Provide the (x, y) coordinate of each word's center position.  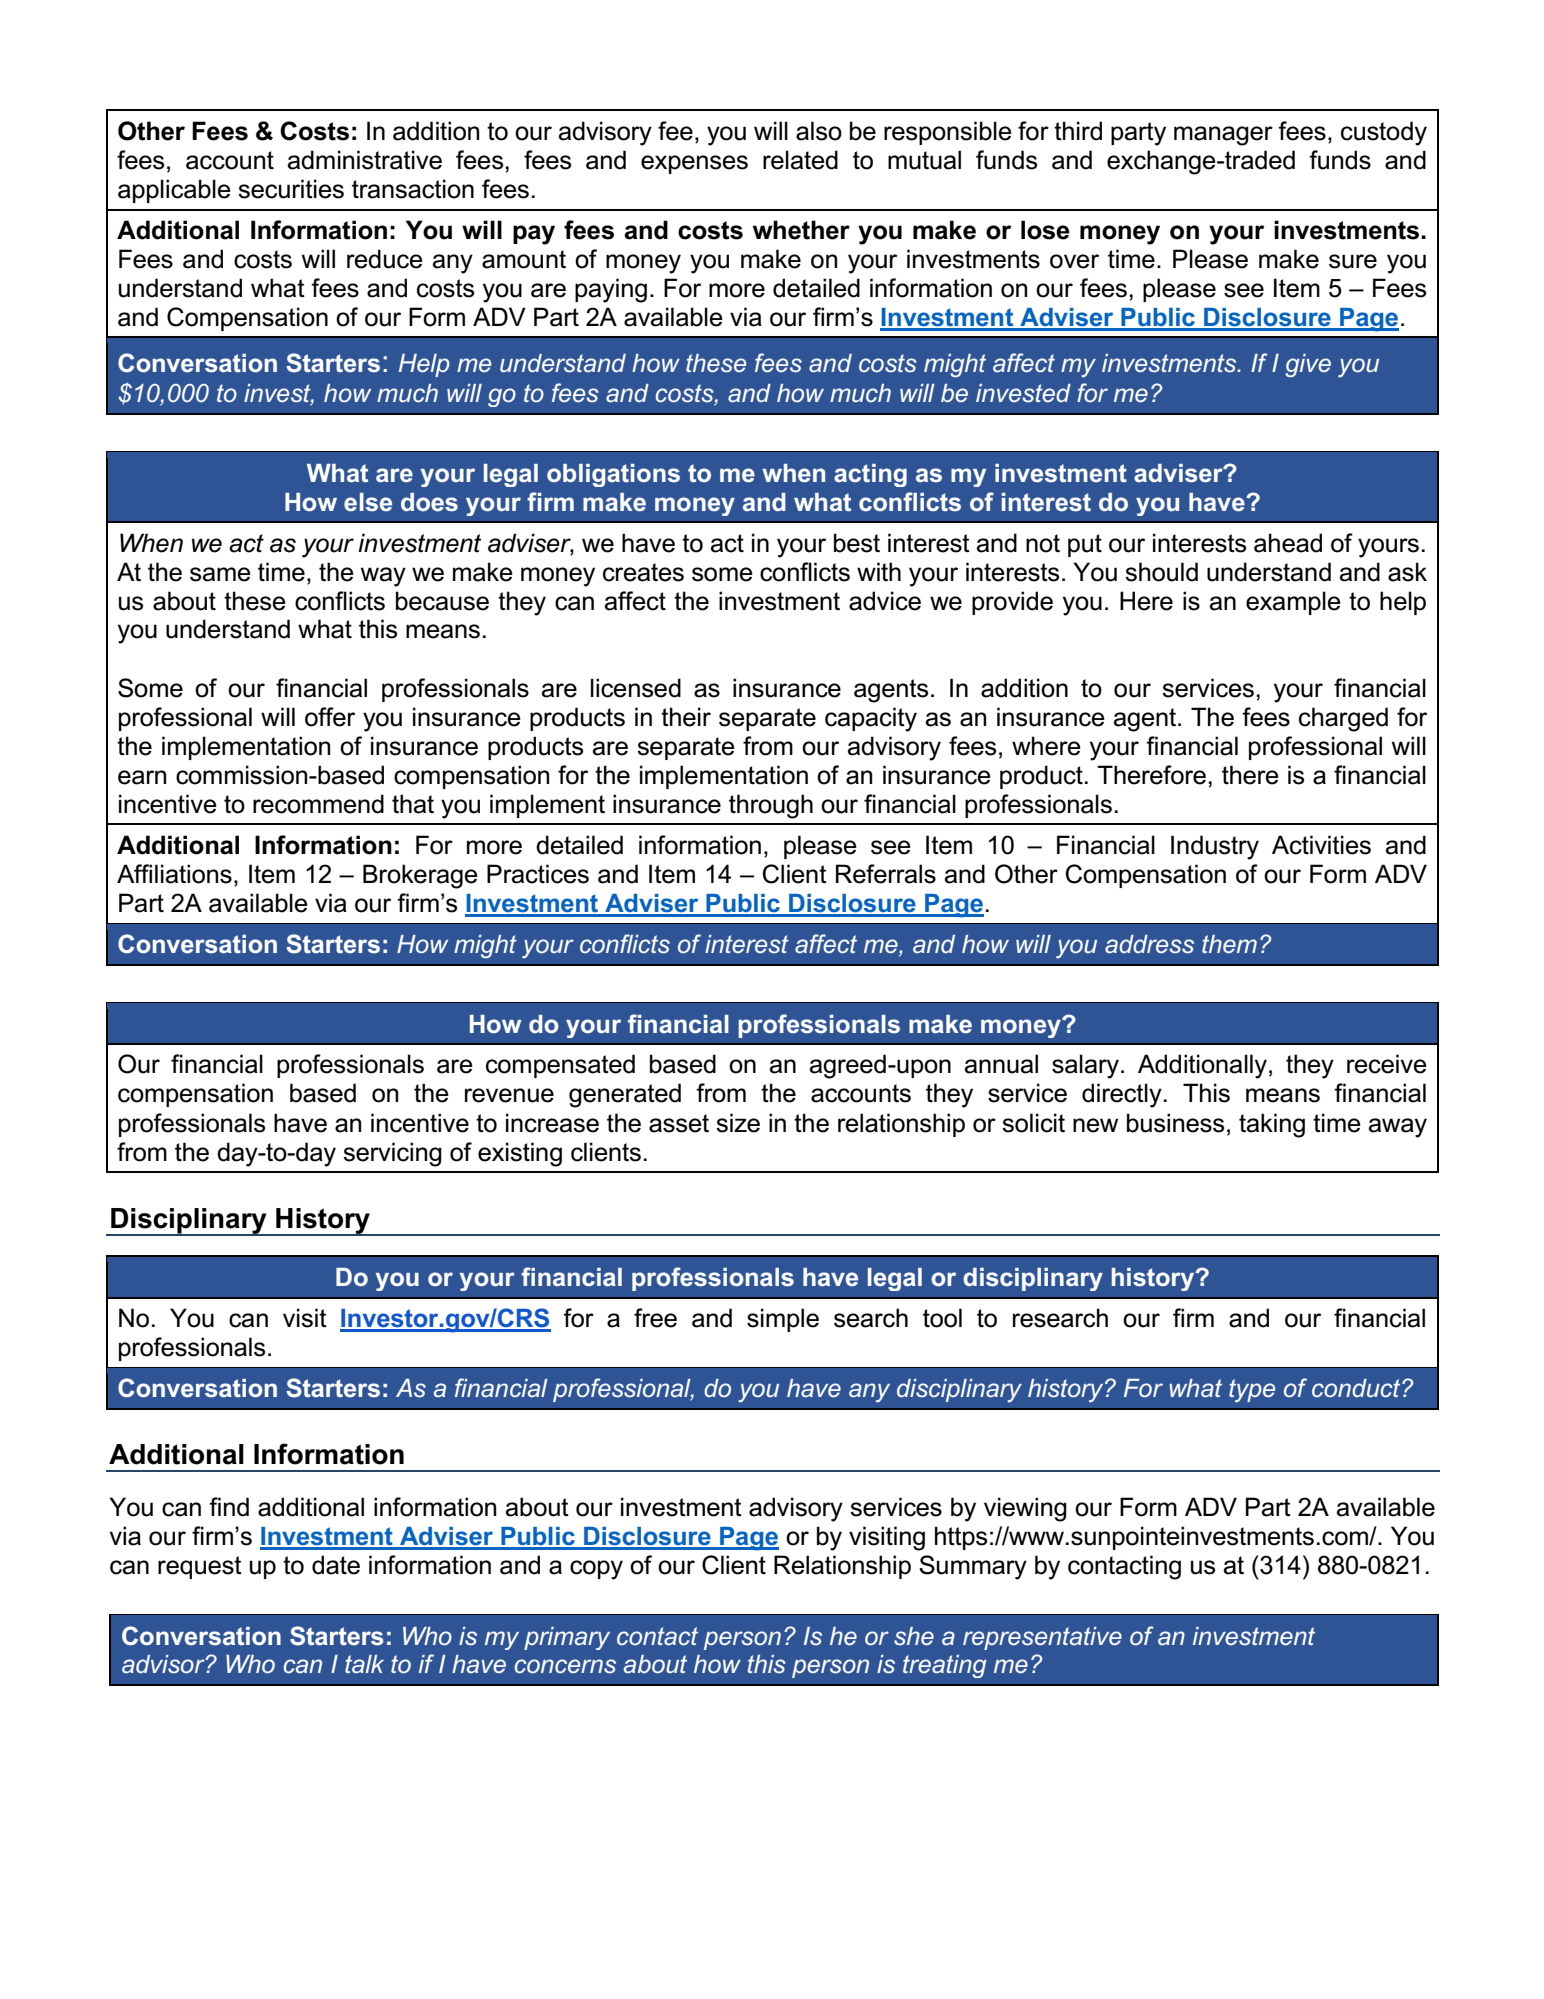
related (800, 160)
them (1229, 944)
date (336, 1565)
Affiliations (174, 874)
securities (291, 189)
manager (1223, 136)
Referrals (886, 874)
